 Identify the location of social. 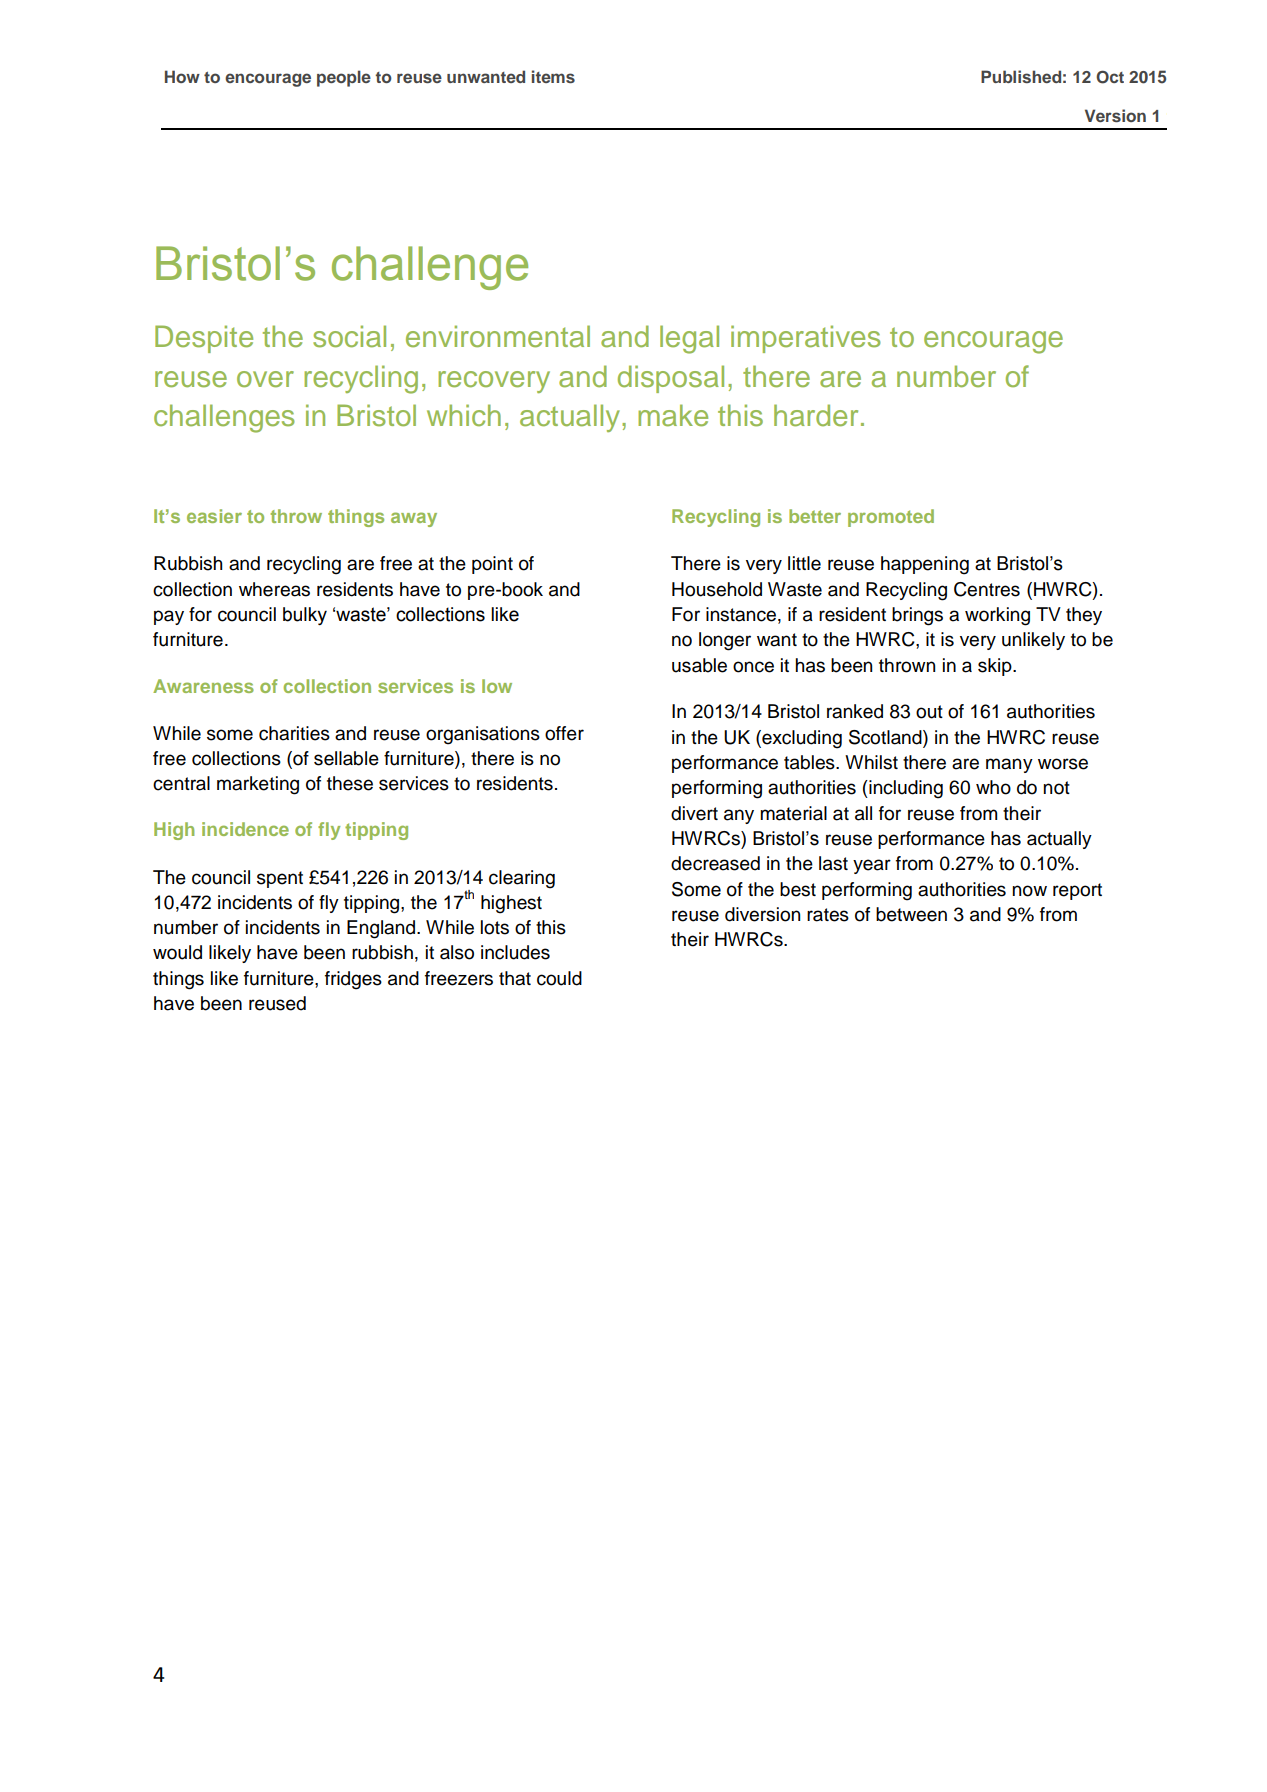
(349, 336).
